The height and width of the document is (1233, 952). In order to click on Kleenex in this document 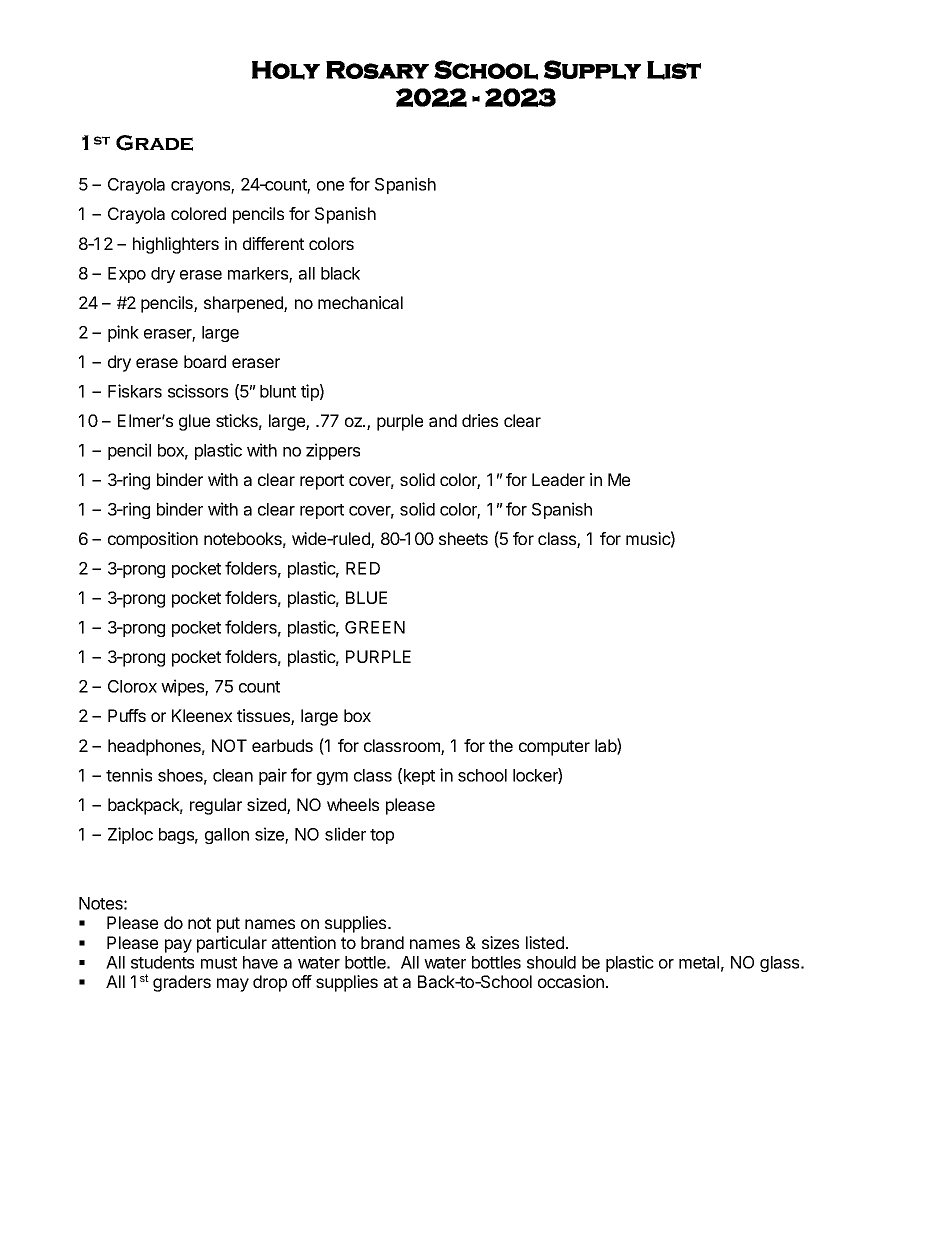, I will do `click(202, 715)`.
